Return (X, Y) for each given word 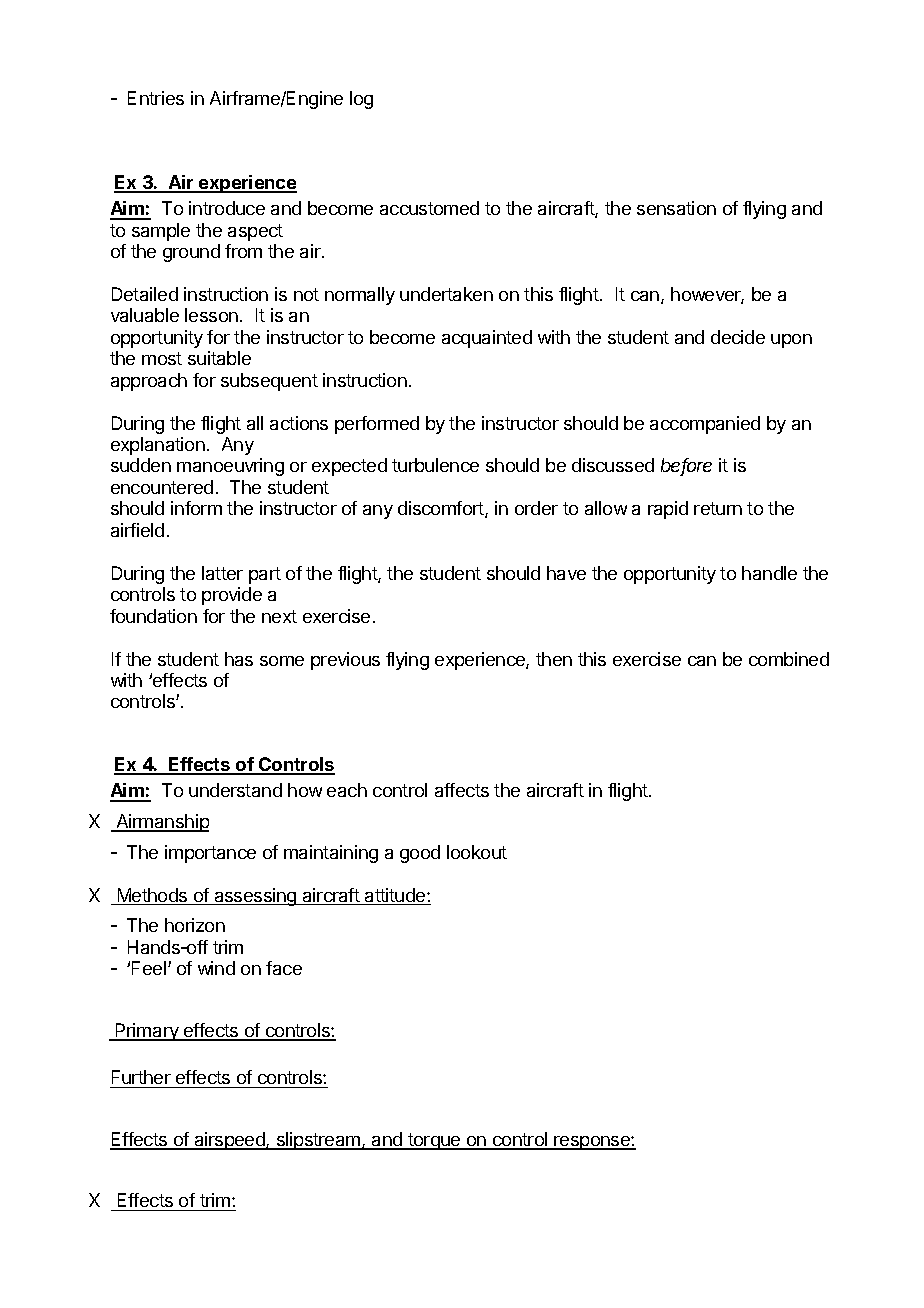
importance (210, 854)
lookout (477, 852)
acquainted (487, 339)
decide (738, 337)
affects (462, 790)
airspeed (229, 1141)
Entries (156, 98)
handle (769, 573)
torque (434, 1141)
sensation (676, 208)
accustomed (429, 208)
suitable (219, 358)
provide (232, 596)
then (554, 659)
